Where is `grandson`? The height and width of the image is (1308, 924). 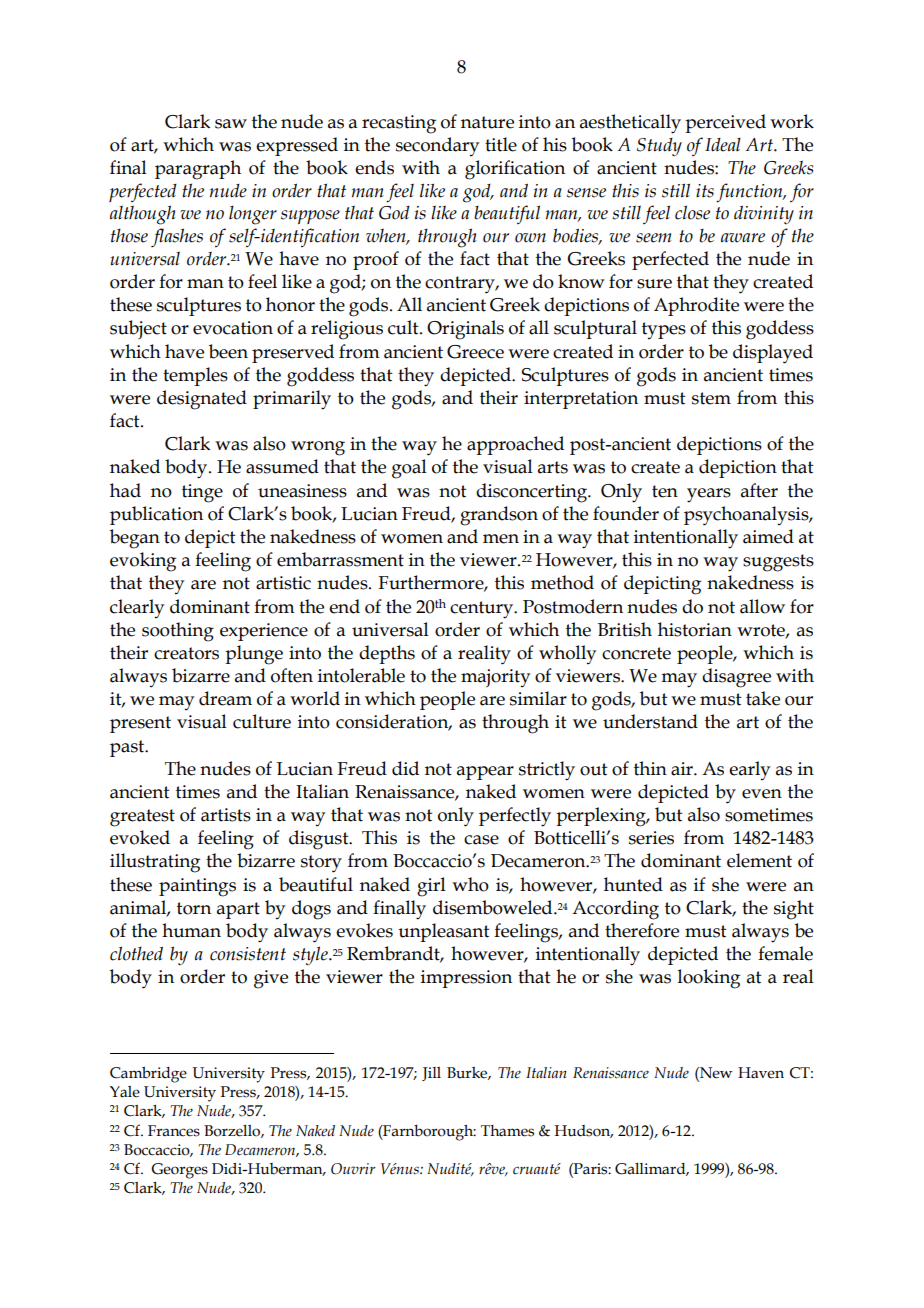 grandson is located at coordinates (499, 516).
